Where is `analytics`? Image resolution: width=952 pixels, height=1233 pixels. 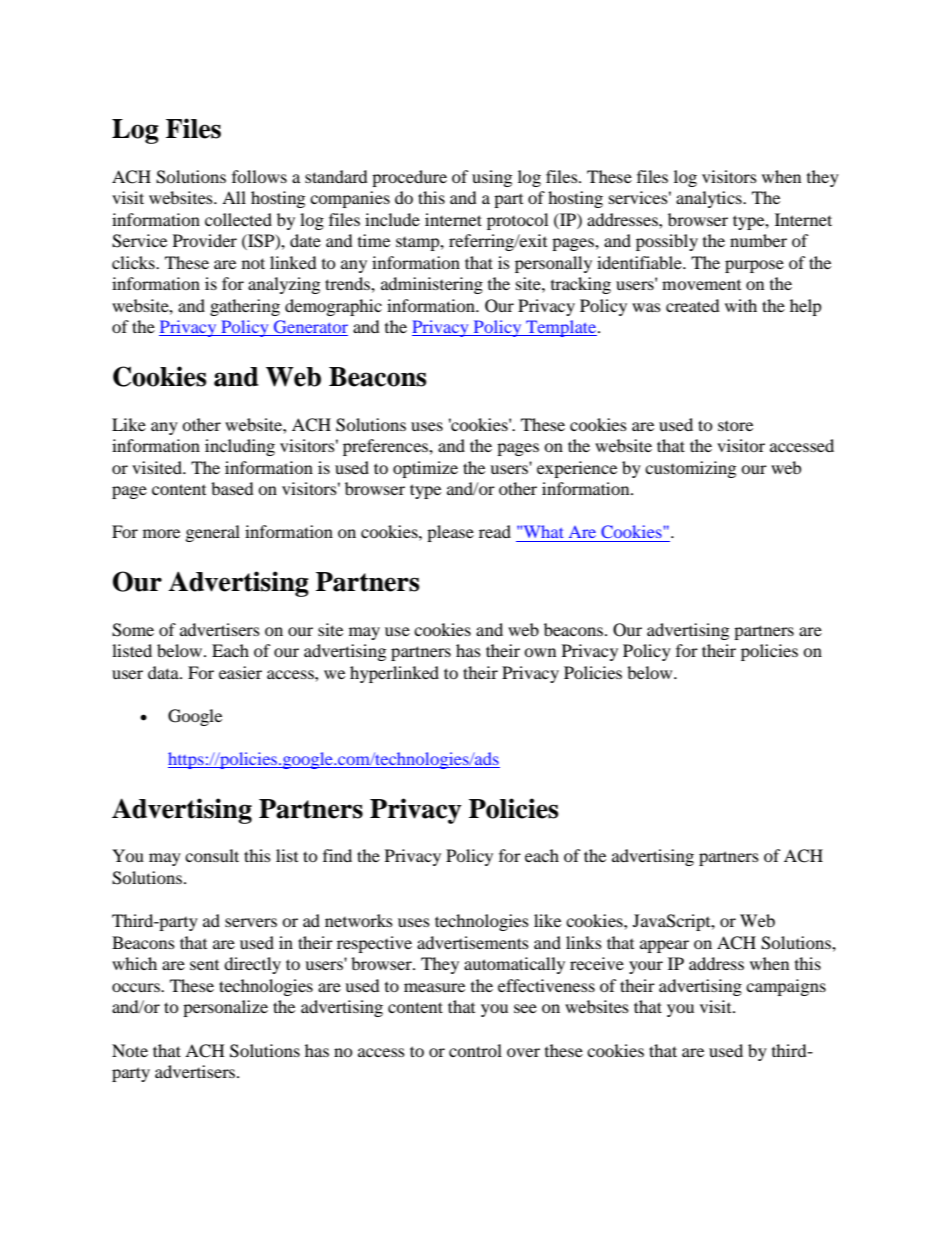 analytics is located at coordinates (710, 199).
